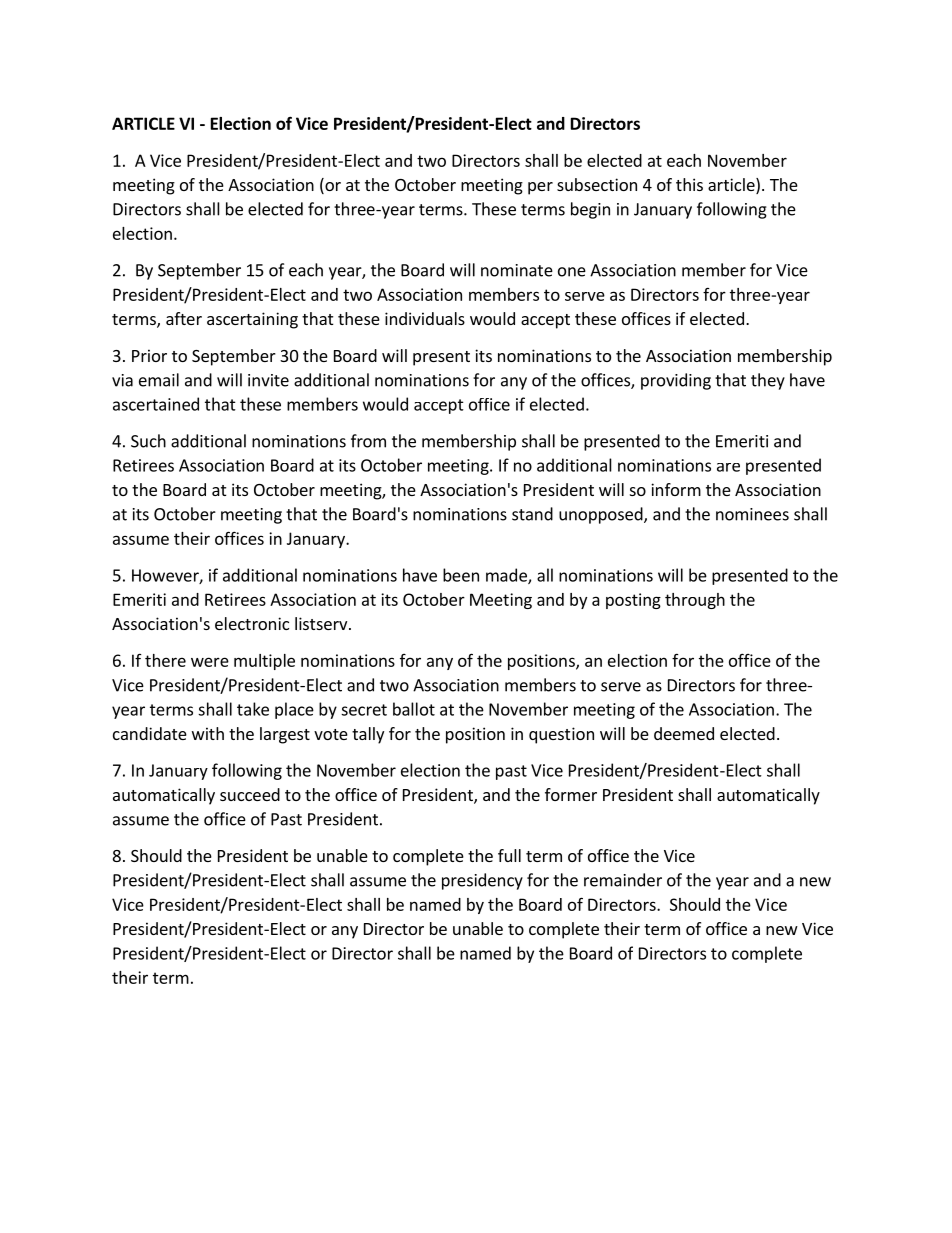  I want to click on been, so click(461, 575).
